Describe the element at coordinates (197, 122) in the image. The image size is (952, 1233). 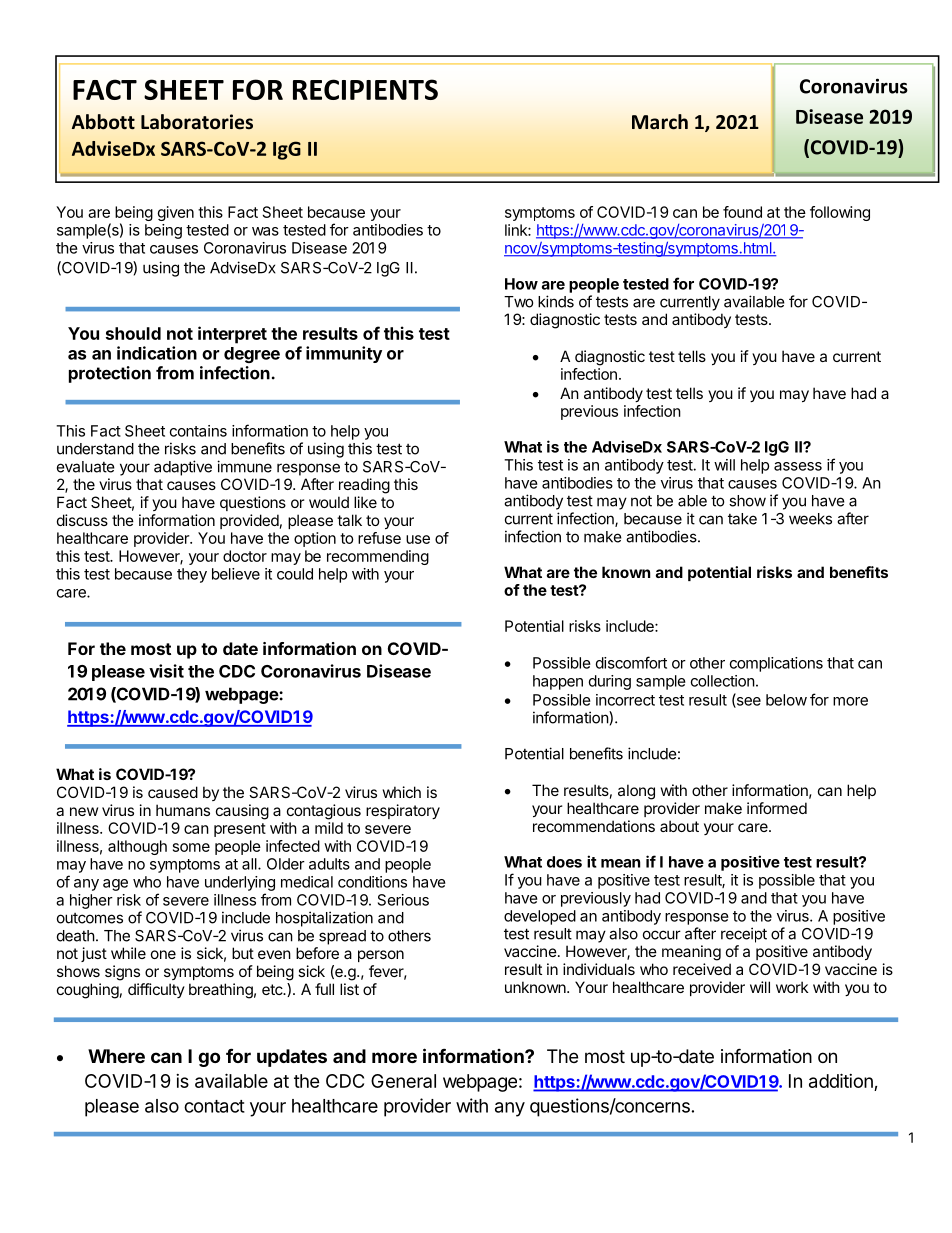
I see `Laboratories` at that location.
